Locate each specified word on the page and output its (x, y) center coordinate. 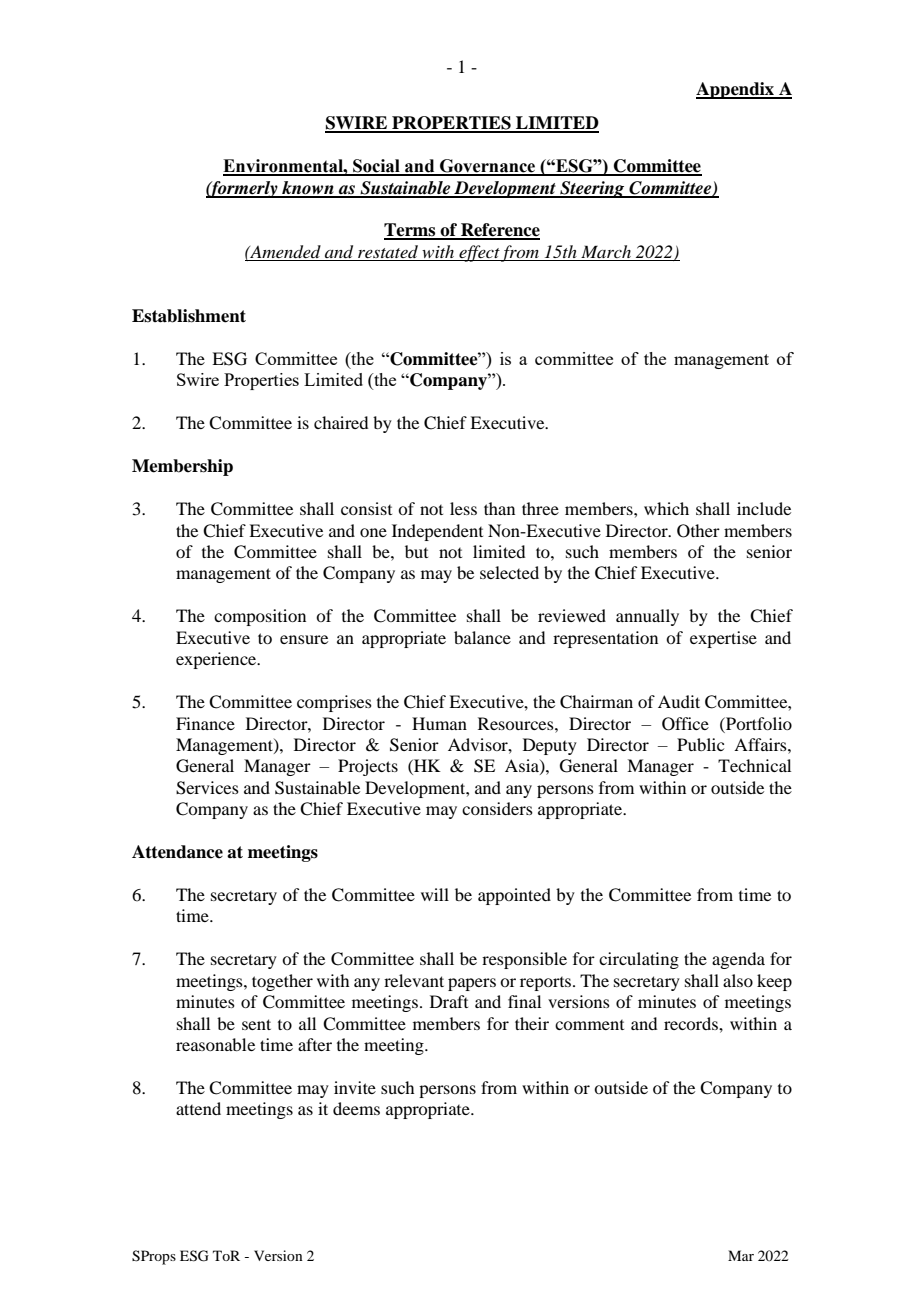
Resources (517, 723)
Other (698, 531)
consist (366, 508)
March (606, 251)
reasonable (215, 1044)
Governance (488, 167)
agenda (738, 960)
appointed (514, 896)
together (282, 982)
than (499, 508)
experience (217, 660)
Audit (679, 701)
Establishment (189, 316)
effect (479, 253)
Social (376, 167)
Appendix (736, 90)
